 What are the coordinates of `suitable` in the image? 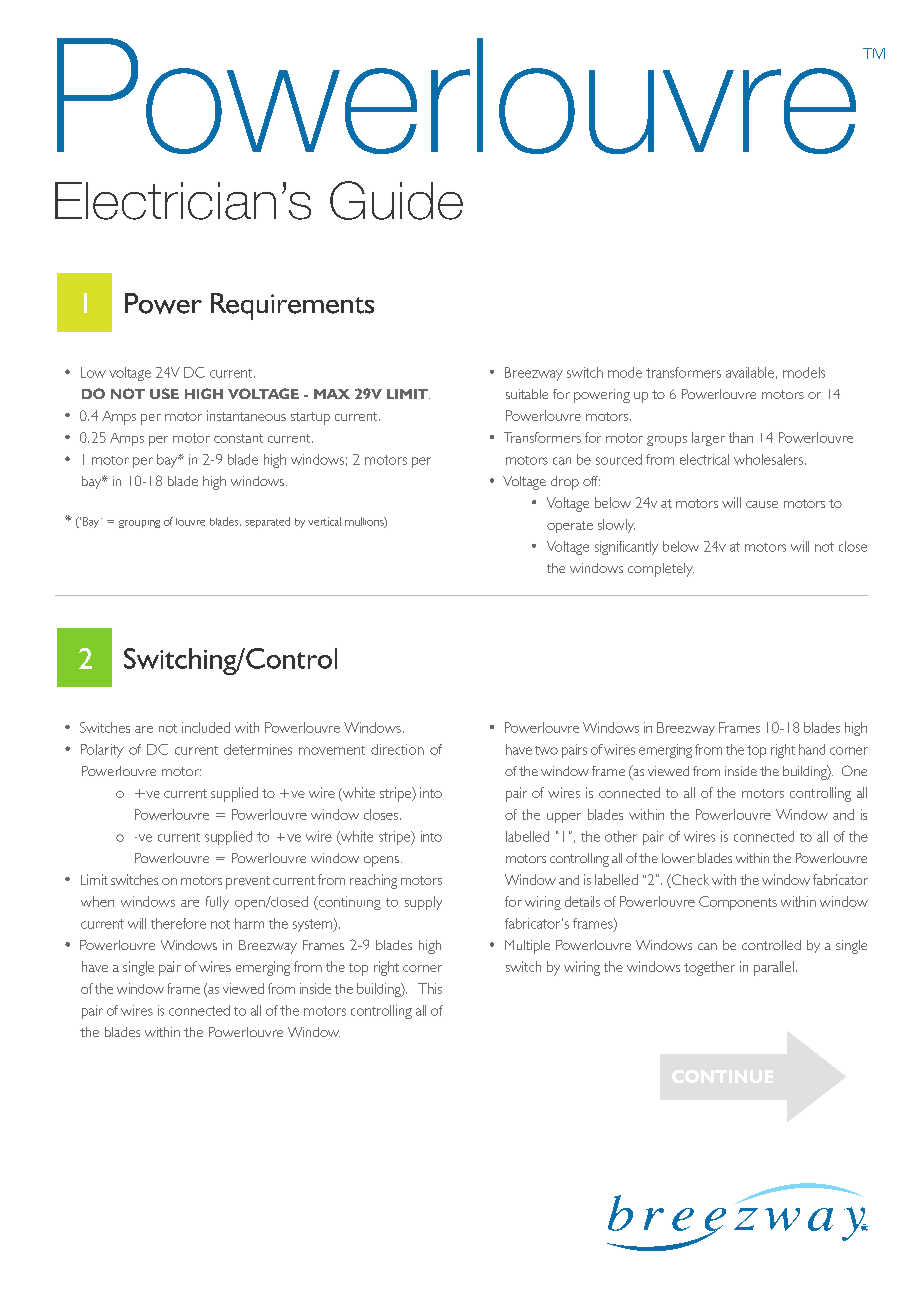 It's located at (527, 394).
